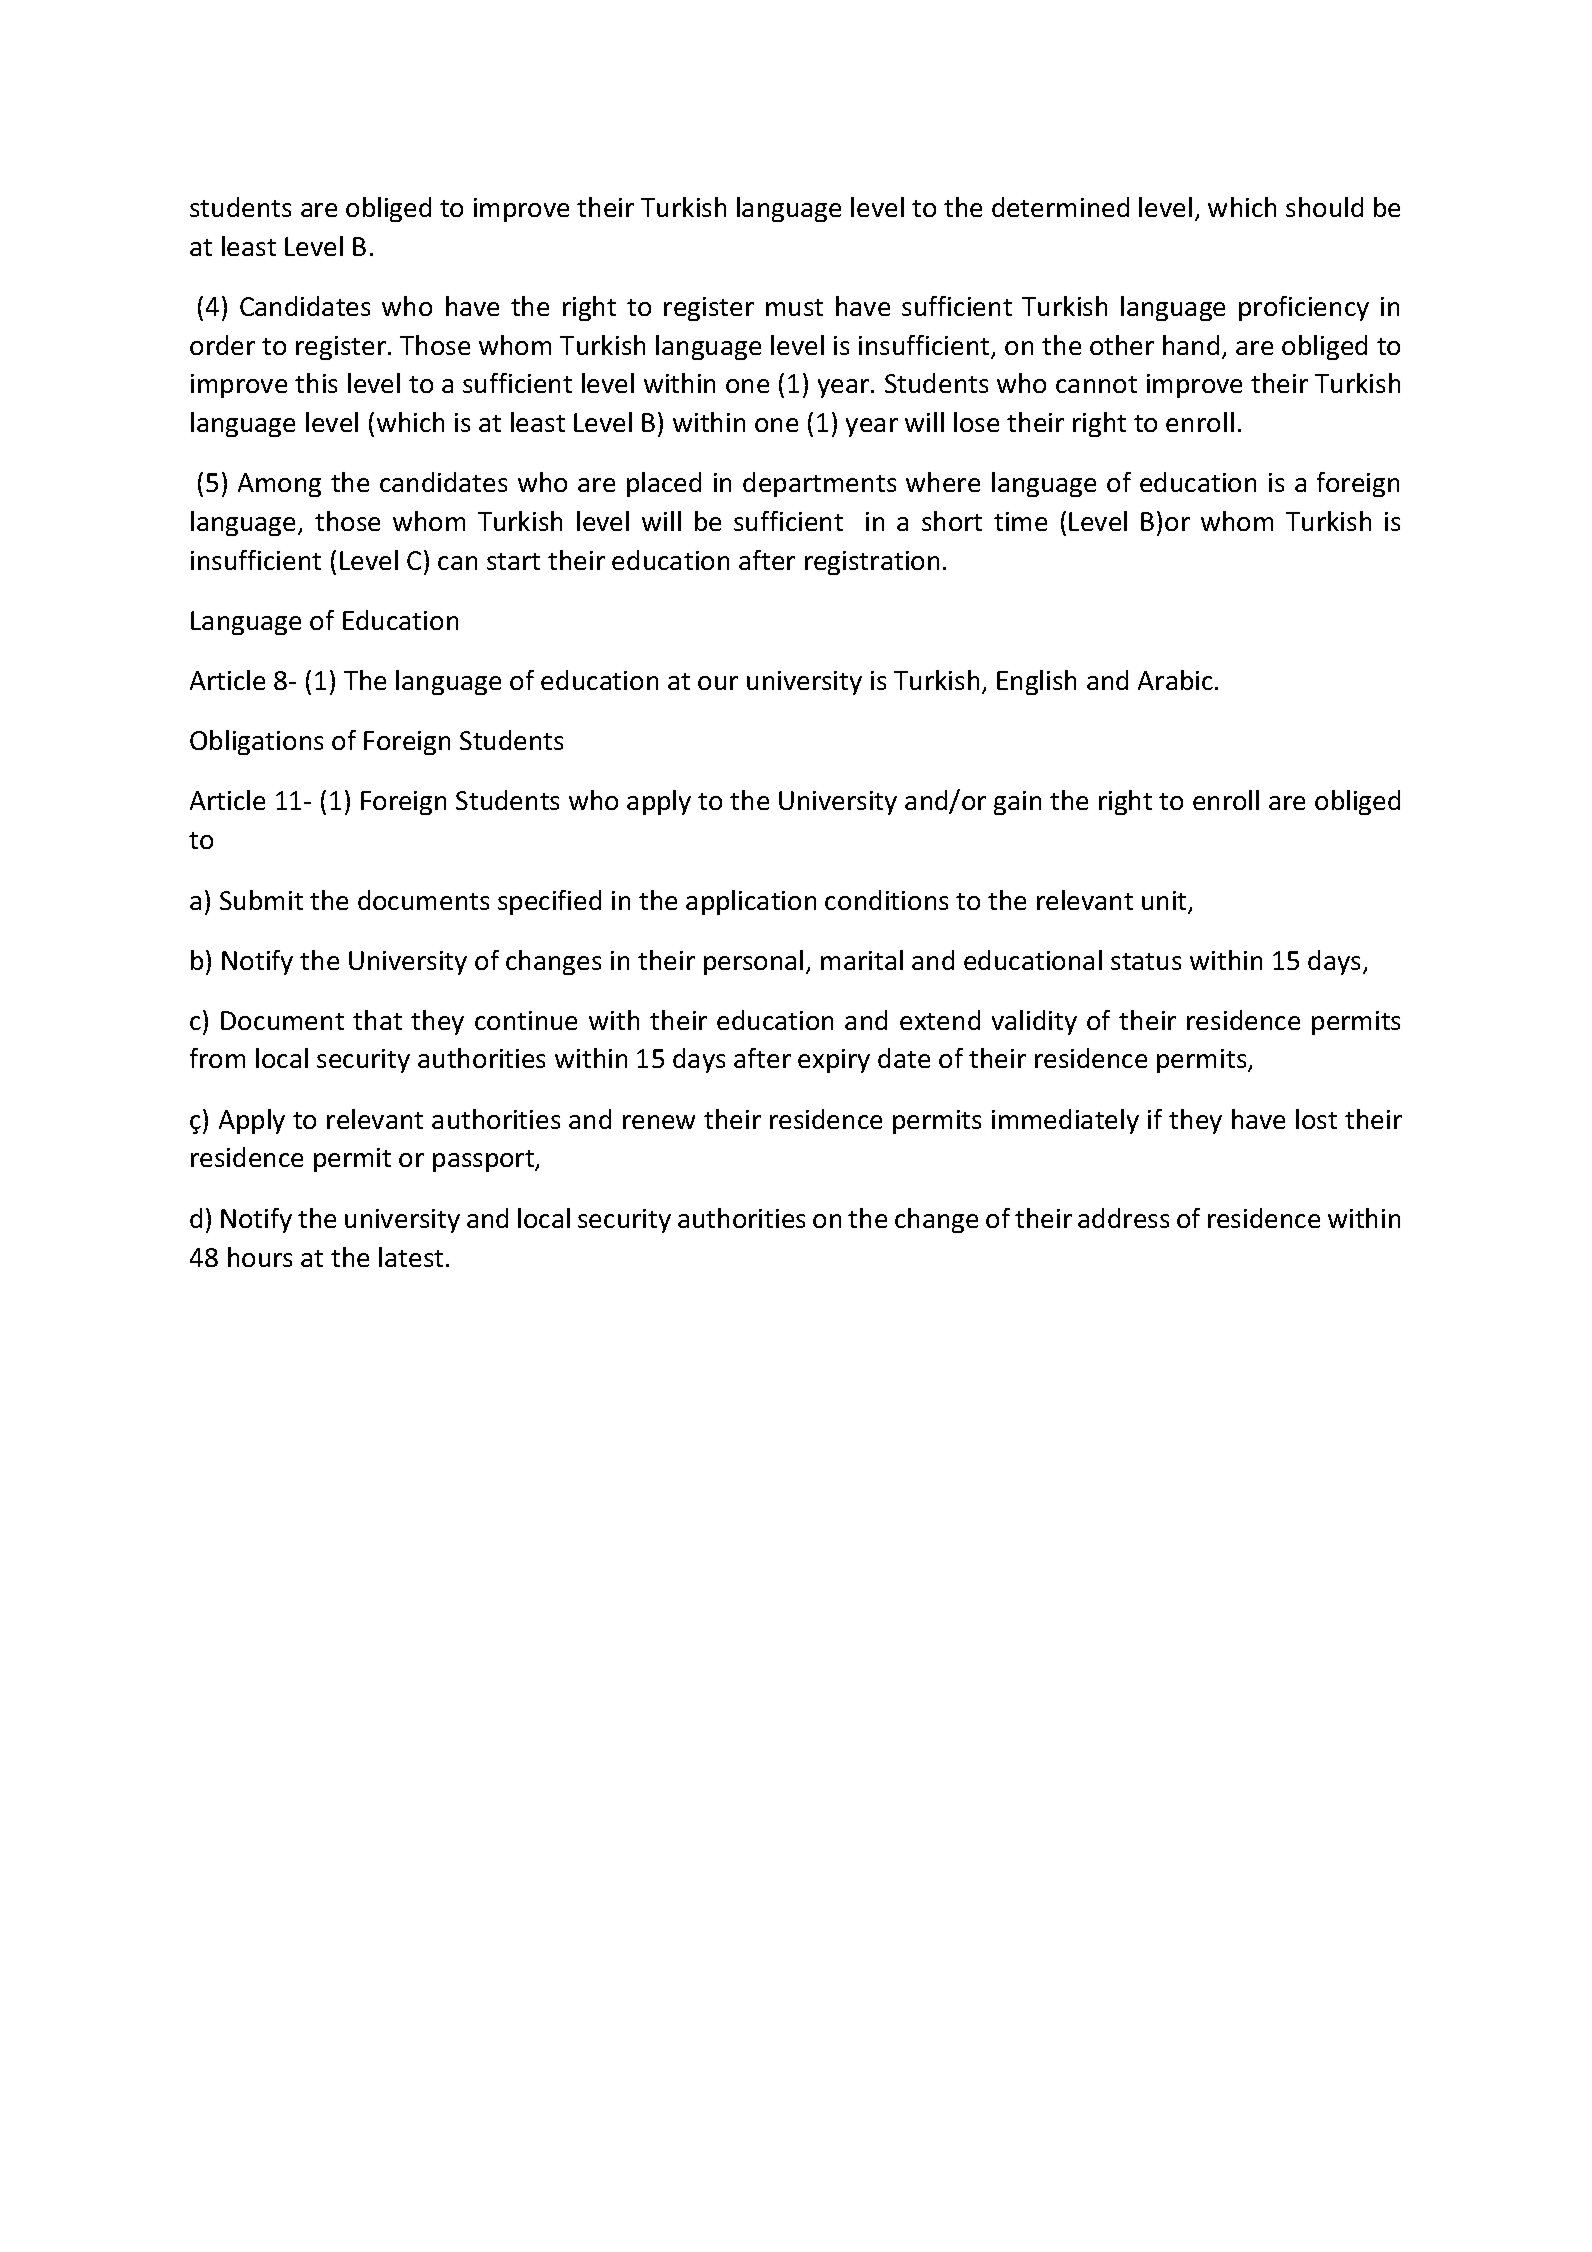 The image size is (1592, 2252). What do you see at coordinates (1175, 680) in the document?
I see `Arabic` at bounding box center [1175, 680].
